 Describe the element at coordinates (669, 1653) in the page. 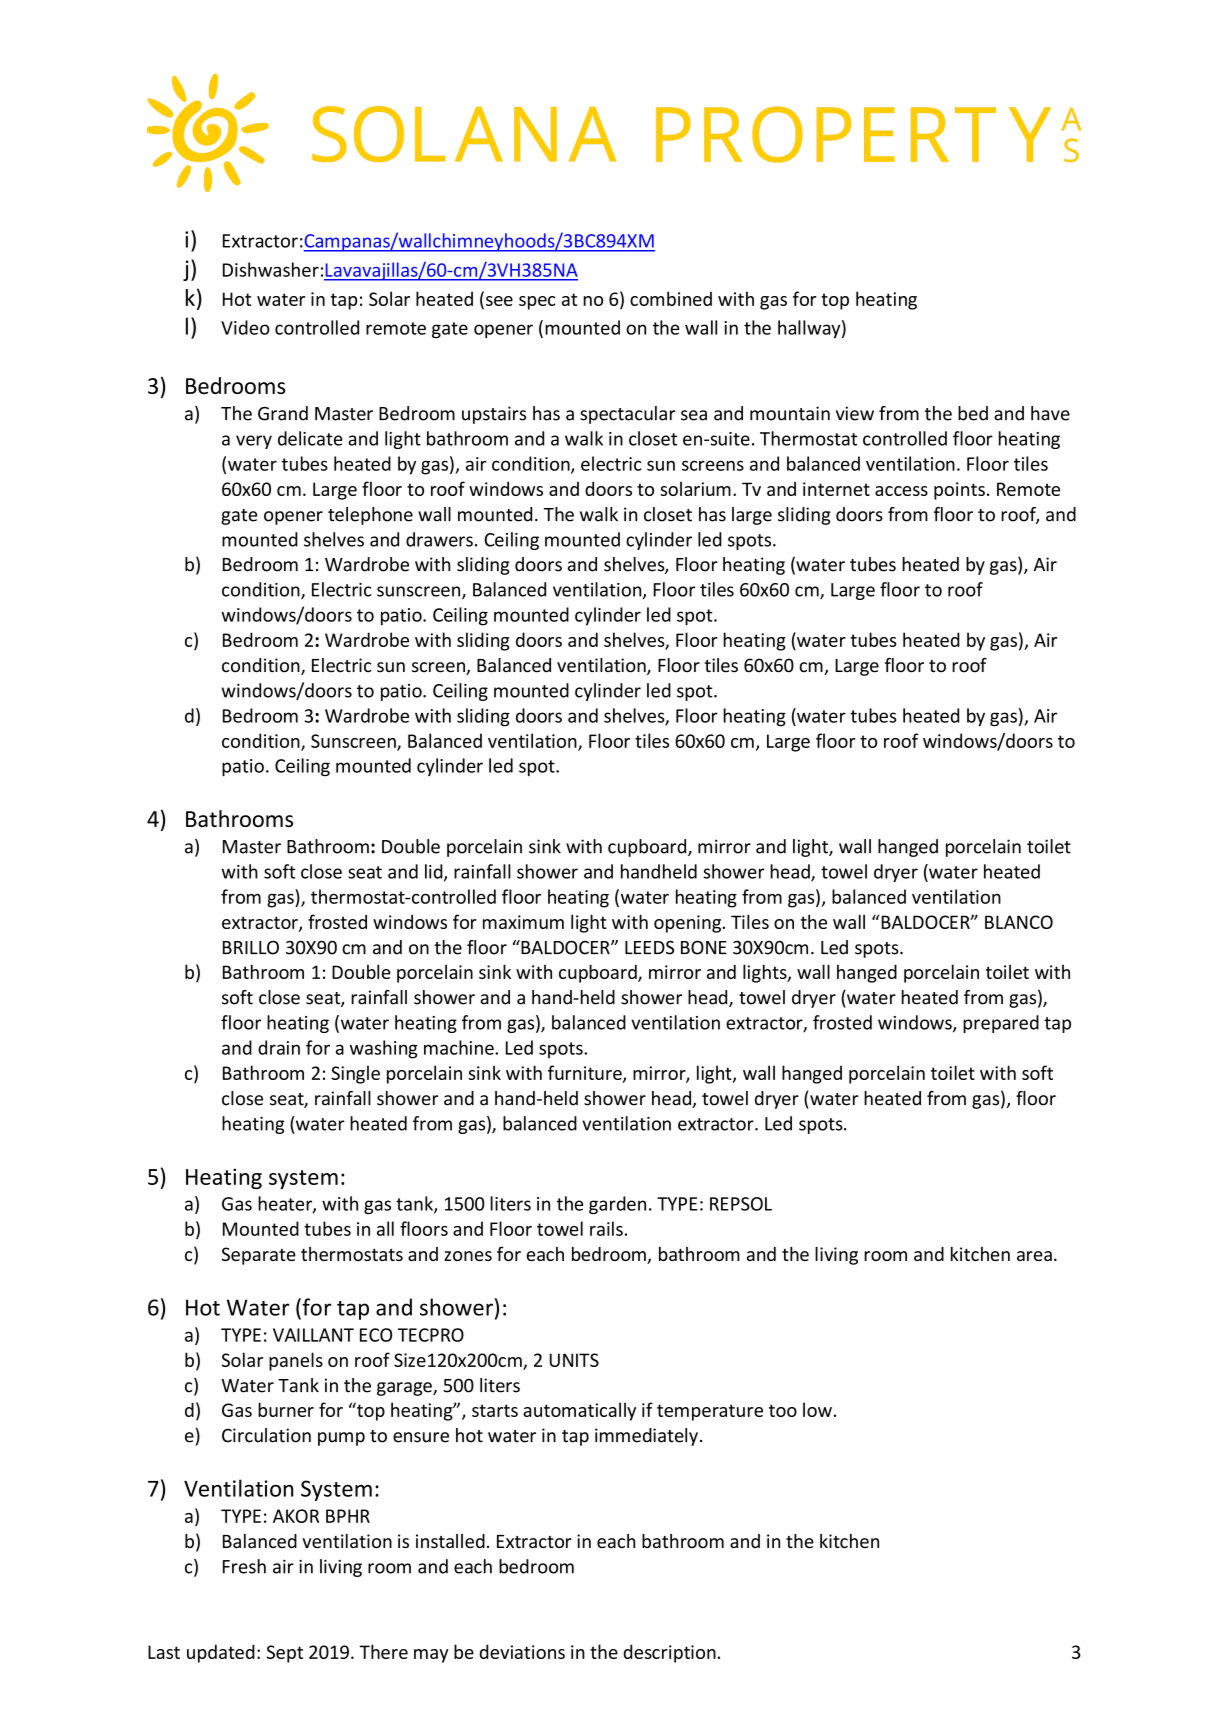

I see `description` at that location.
